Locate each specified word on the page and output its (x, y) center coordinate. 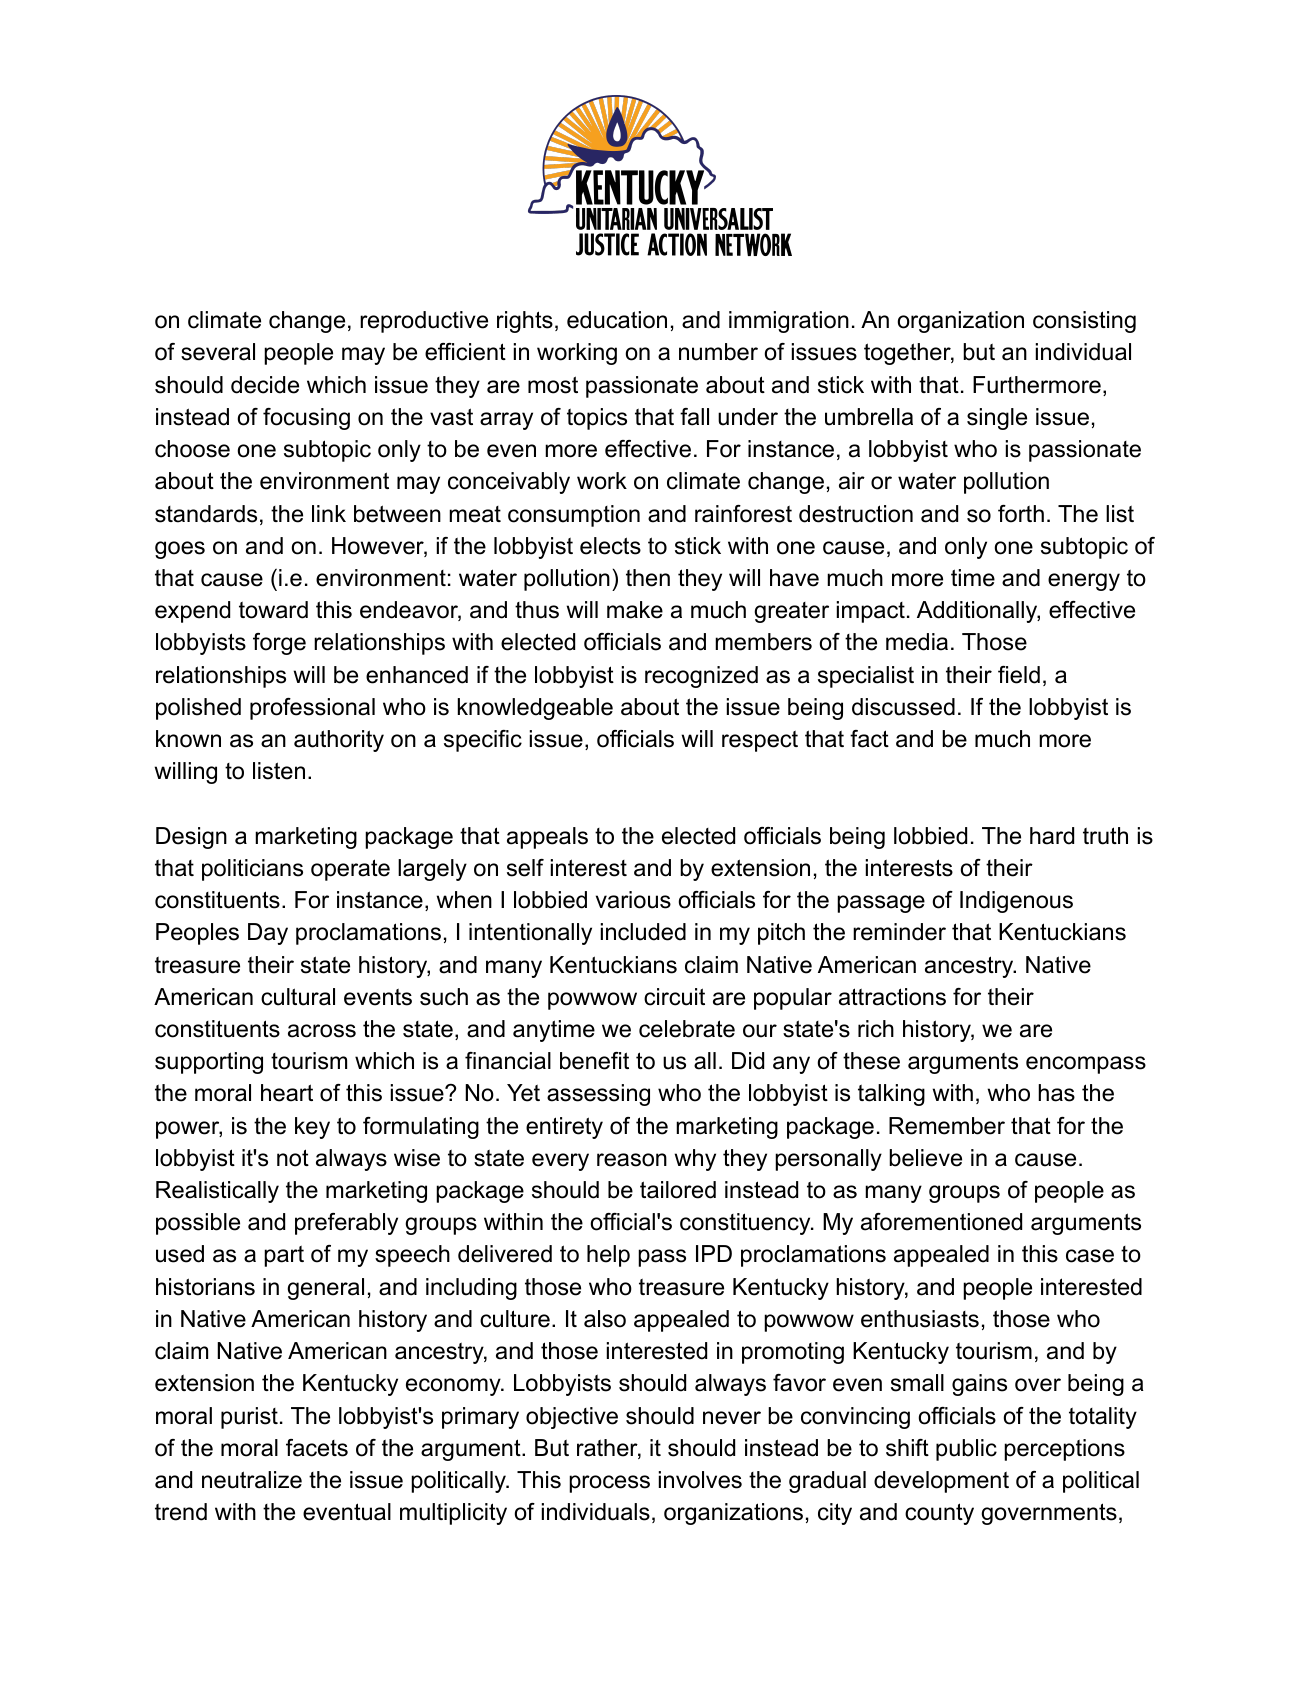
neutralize (252, 1480)
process (609, 1484)
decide (265, 385)
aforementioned (941, 1222)
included (643, 932)
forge (279, 644)
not (293, 1158)
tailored (678, 1190)
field (1019, 675)
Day (268, 934)
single (997, 419)
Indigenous (1016, 902)
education (617, 320)
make (635, 610)
